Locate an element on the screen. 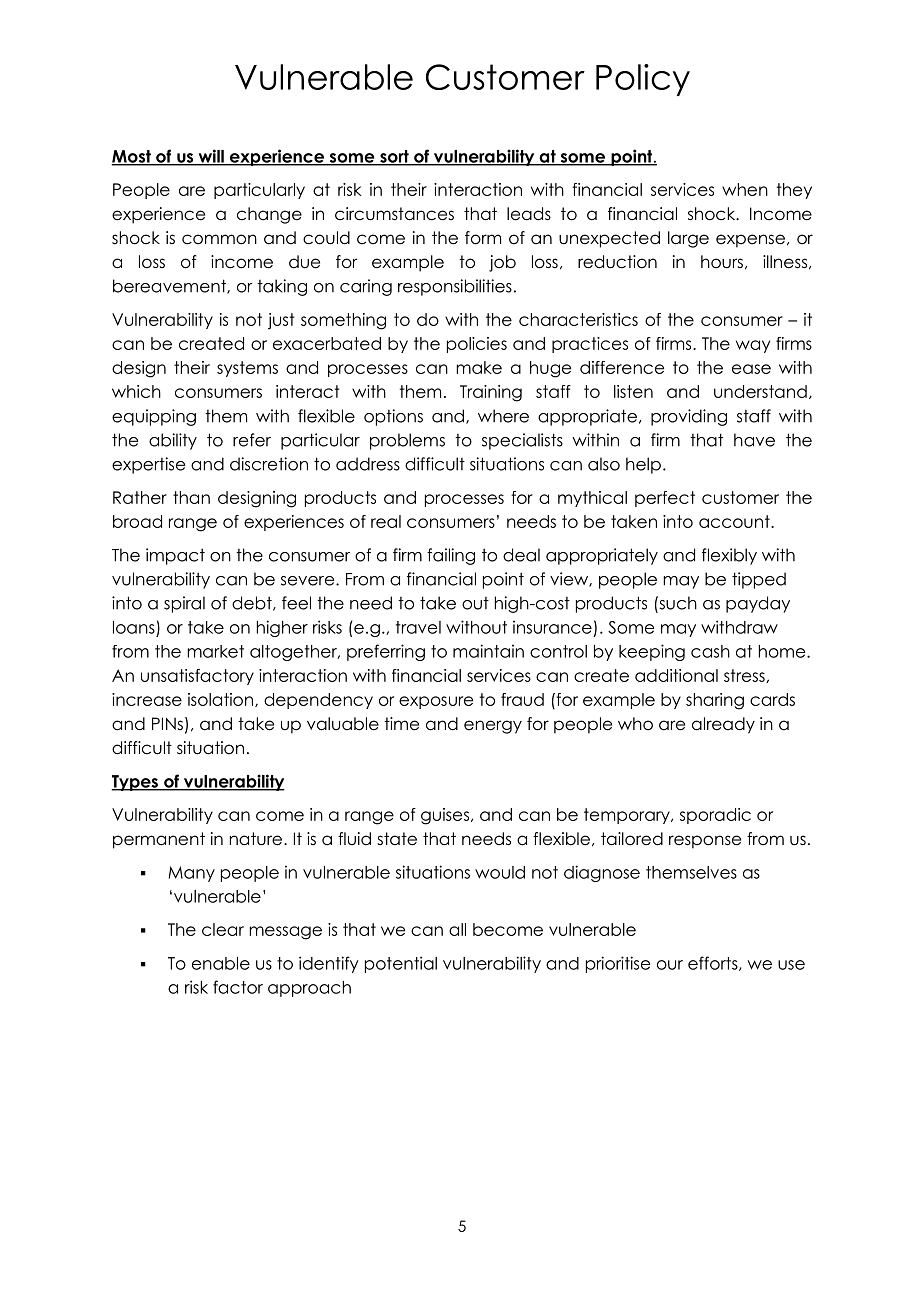  have is located at coordinates (754, 440).
